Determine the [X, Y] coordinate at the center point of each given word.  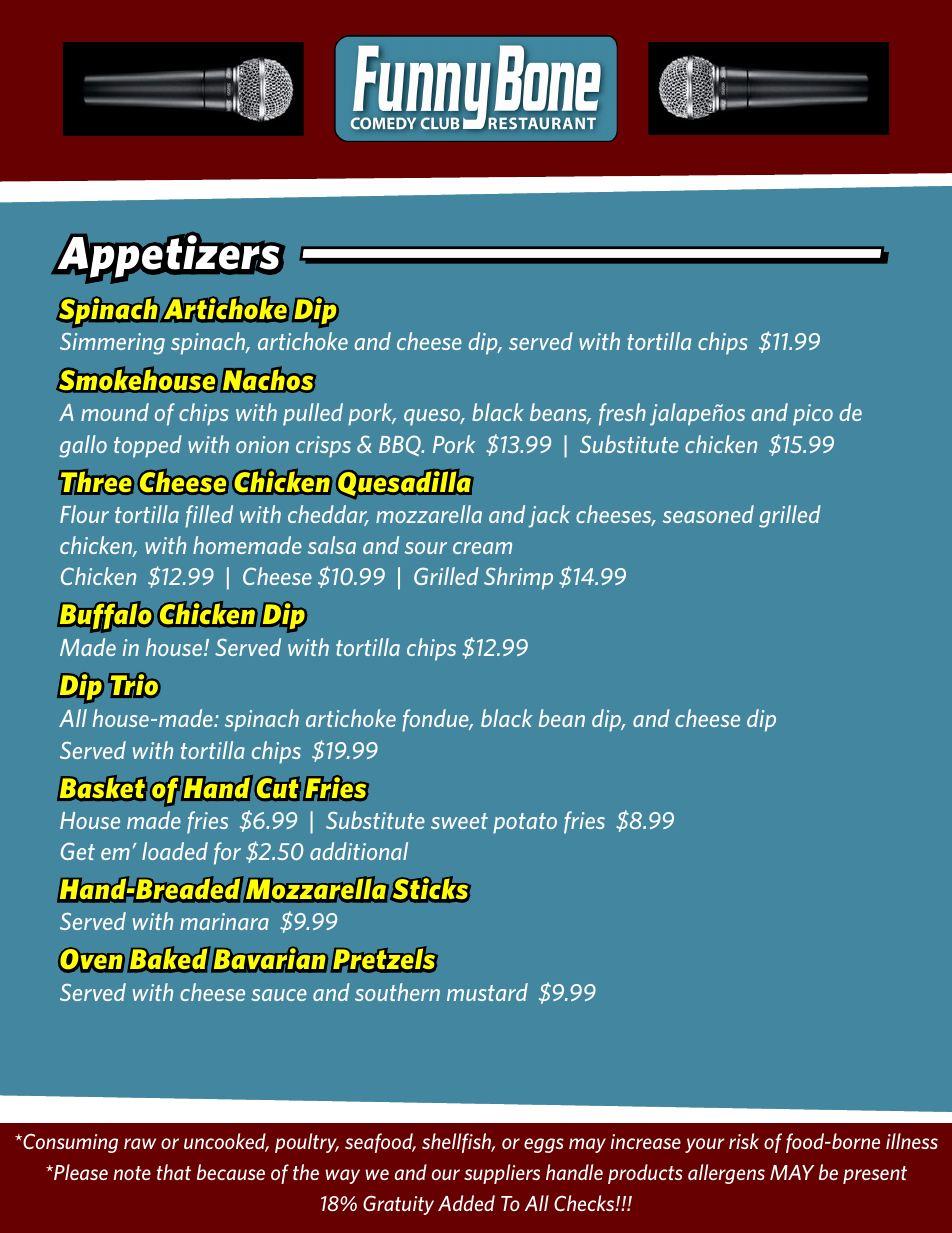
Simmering [112, 344]
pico [813, 415]
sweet [459, 821]
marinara [224, 921]
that [174, 1172]
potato [525, 823]
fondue [436, 720]
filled [209, 516]
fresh [622, 414]
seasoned [708, 514]
